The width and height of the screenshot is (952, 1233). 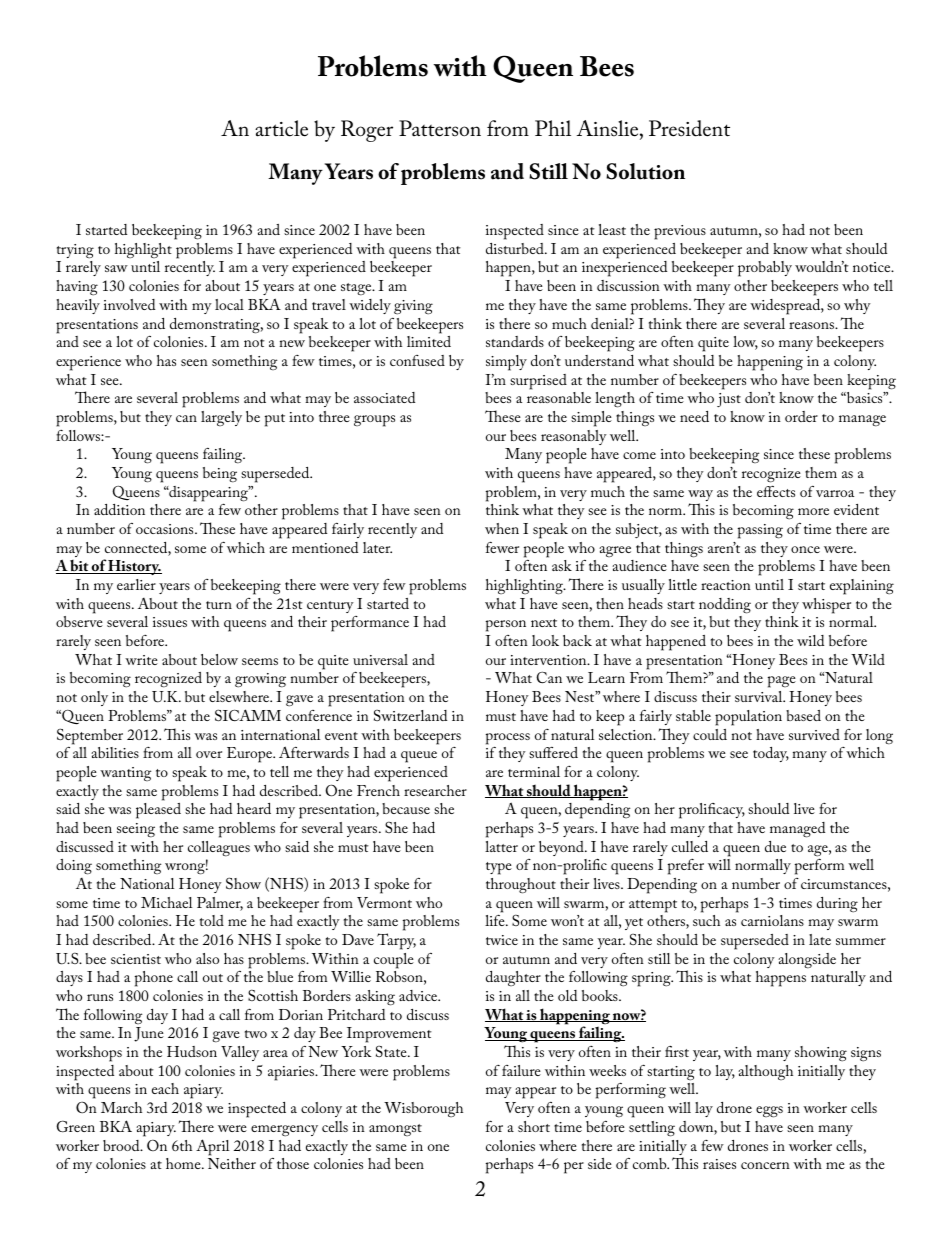 What do you see at coordinates (440, 128) in the screenshot?
I see `Patterson` at bounding box center [440, 128].
